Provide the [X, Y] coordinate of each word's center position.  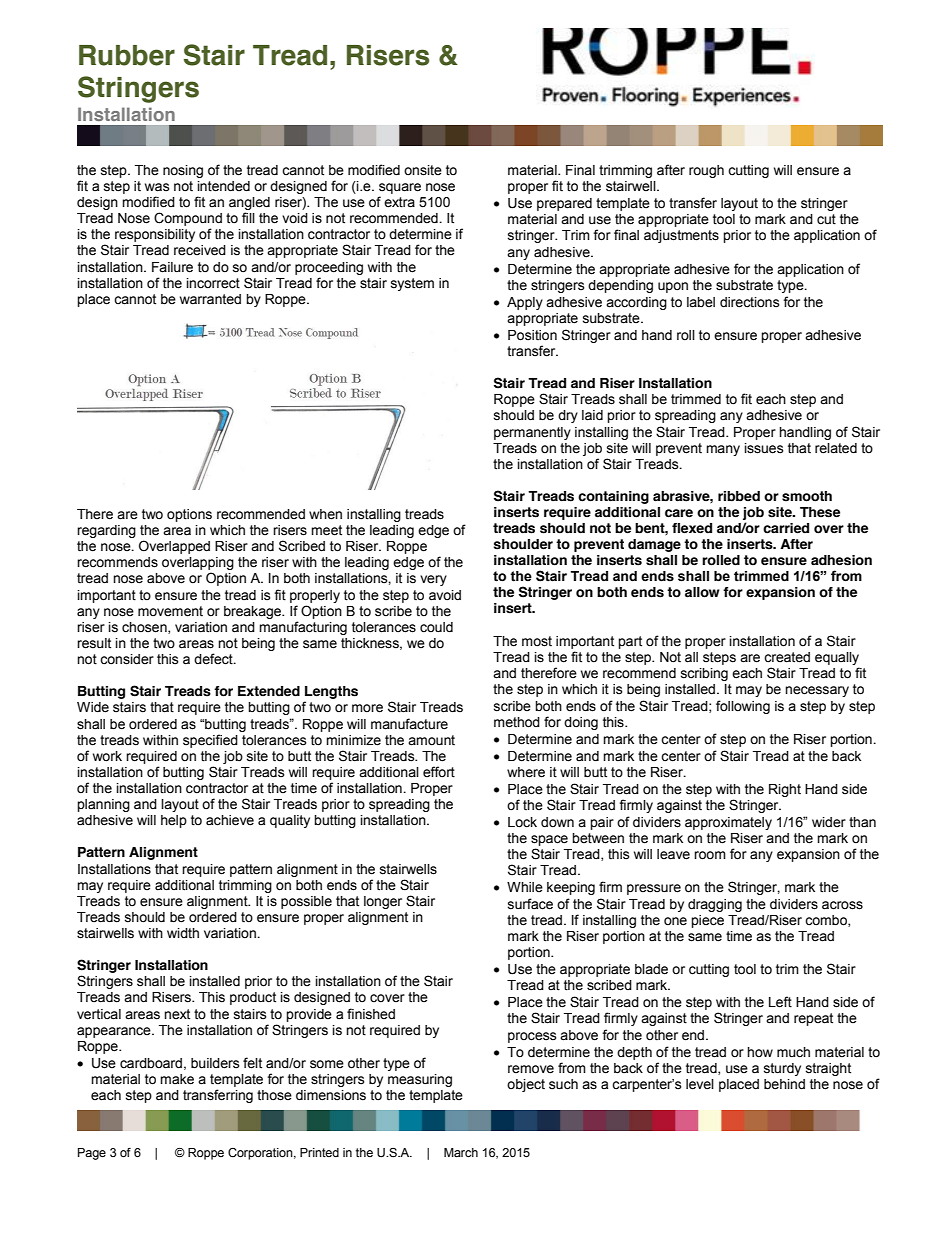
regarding [106, 531]
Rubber [127, 55]
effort [439, 772]
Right [785, 790]
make [177, 1079]
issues [764, 448]
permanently [532, 433]
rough [706, 171]
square [400, 188]
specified [210, 741]
